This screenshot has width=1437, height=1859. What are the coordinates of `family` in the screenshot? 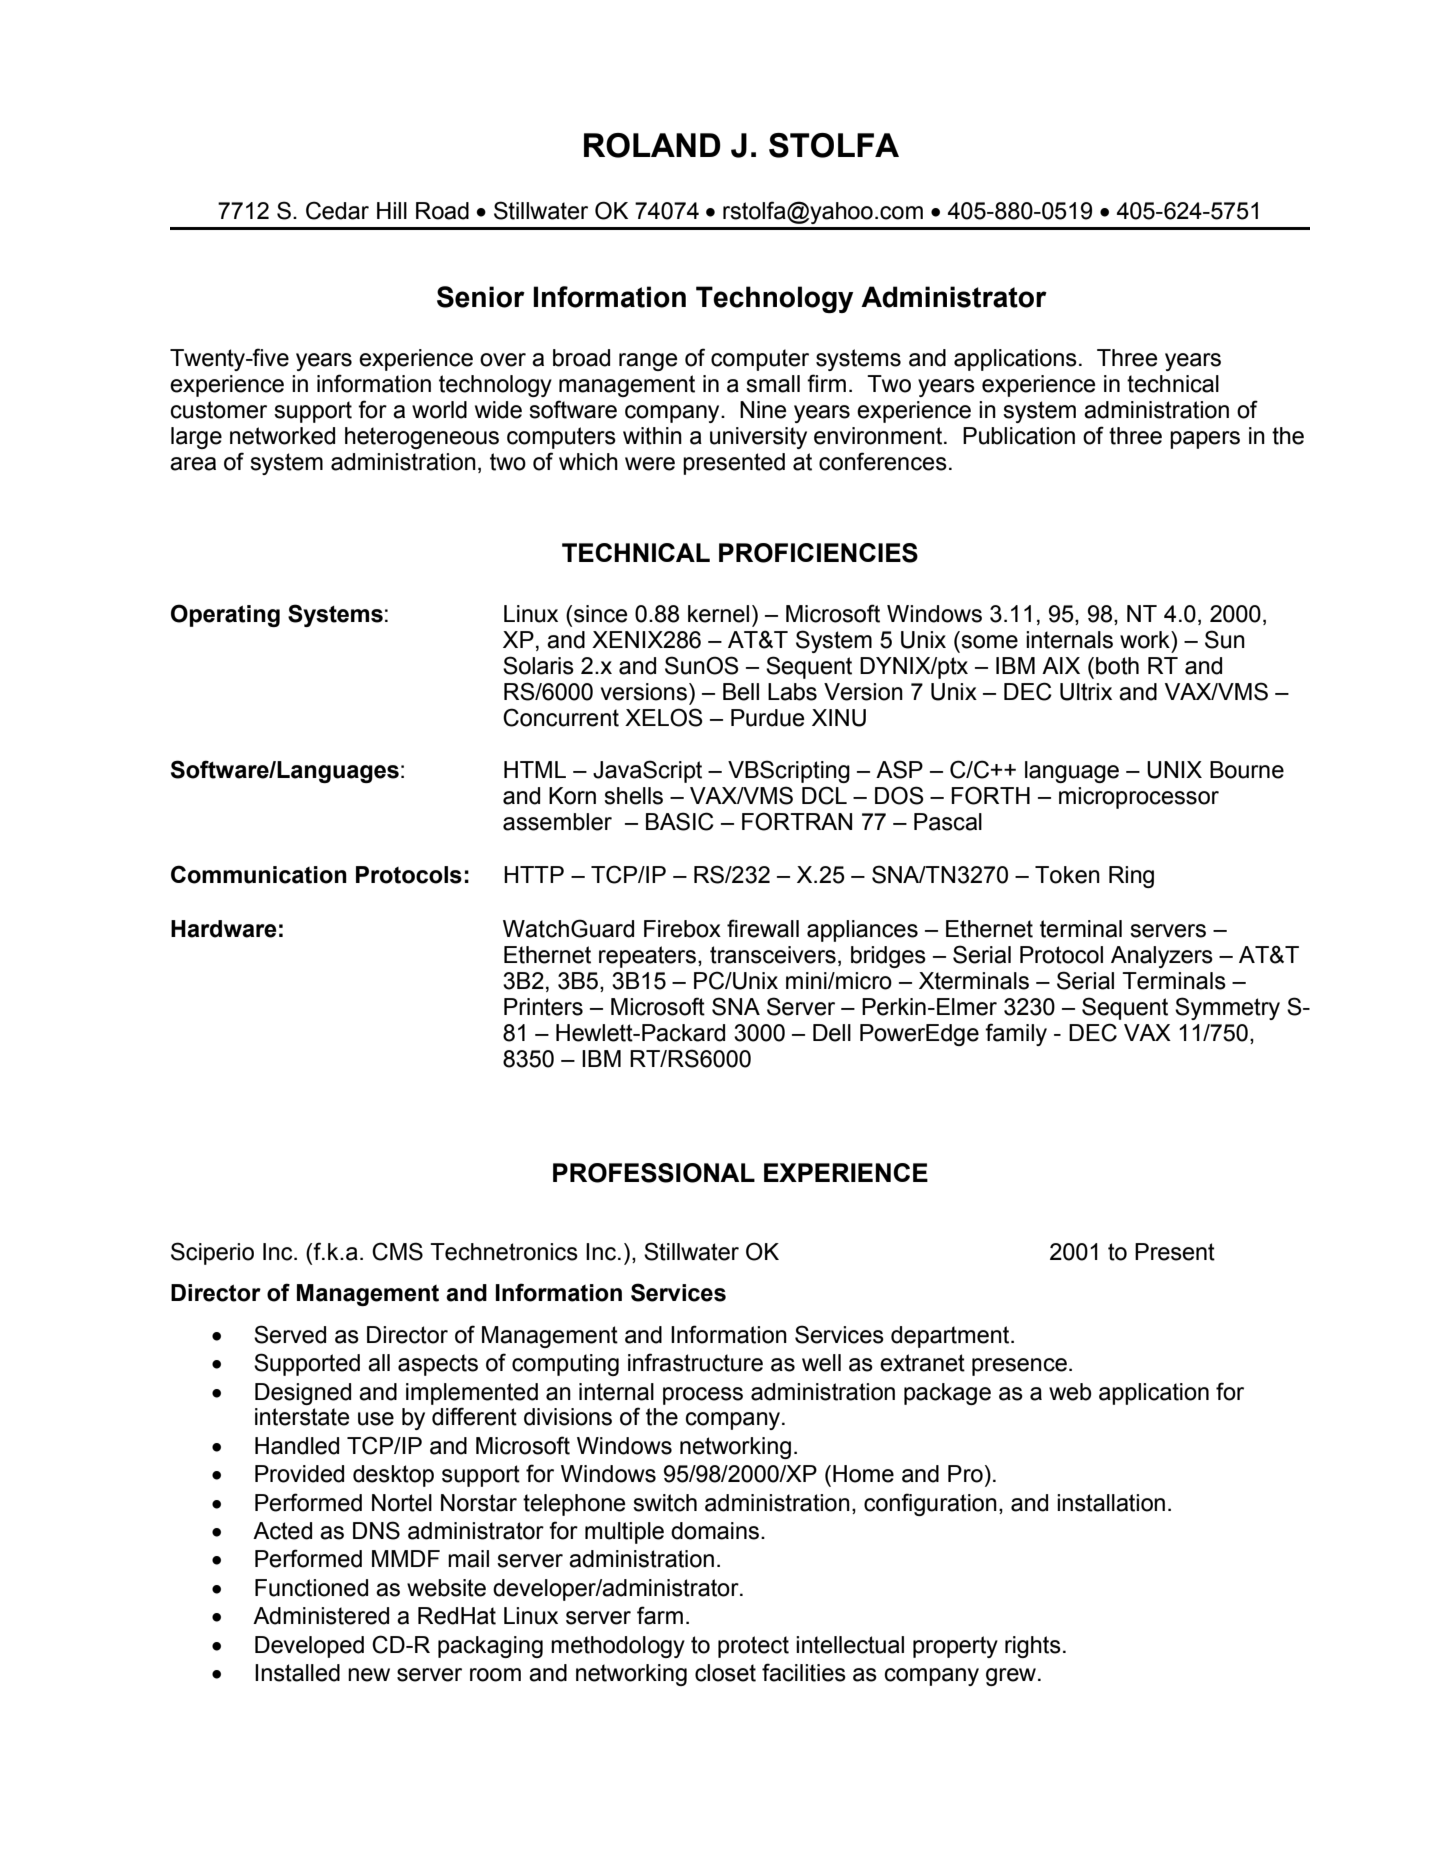 It's located at (1016, 1034).
